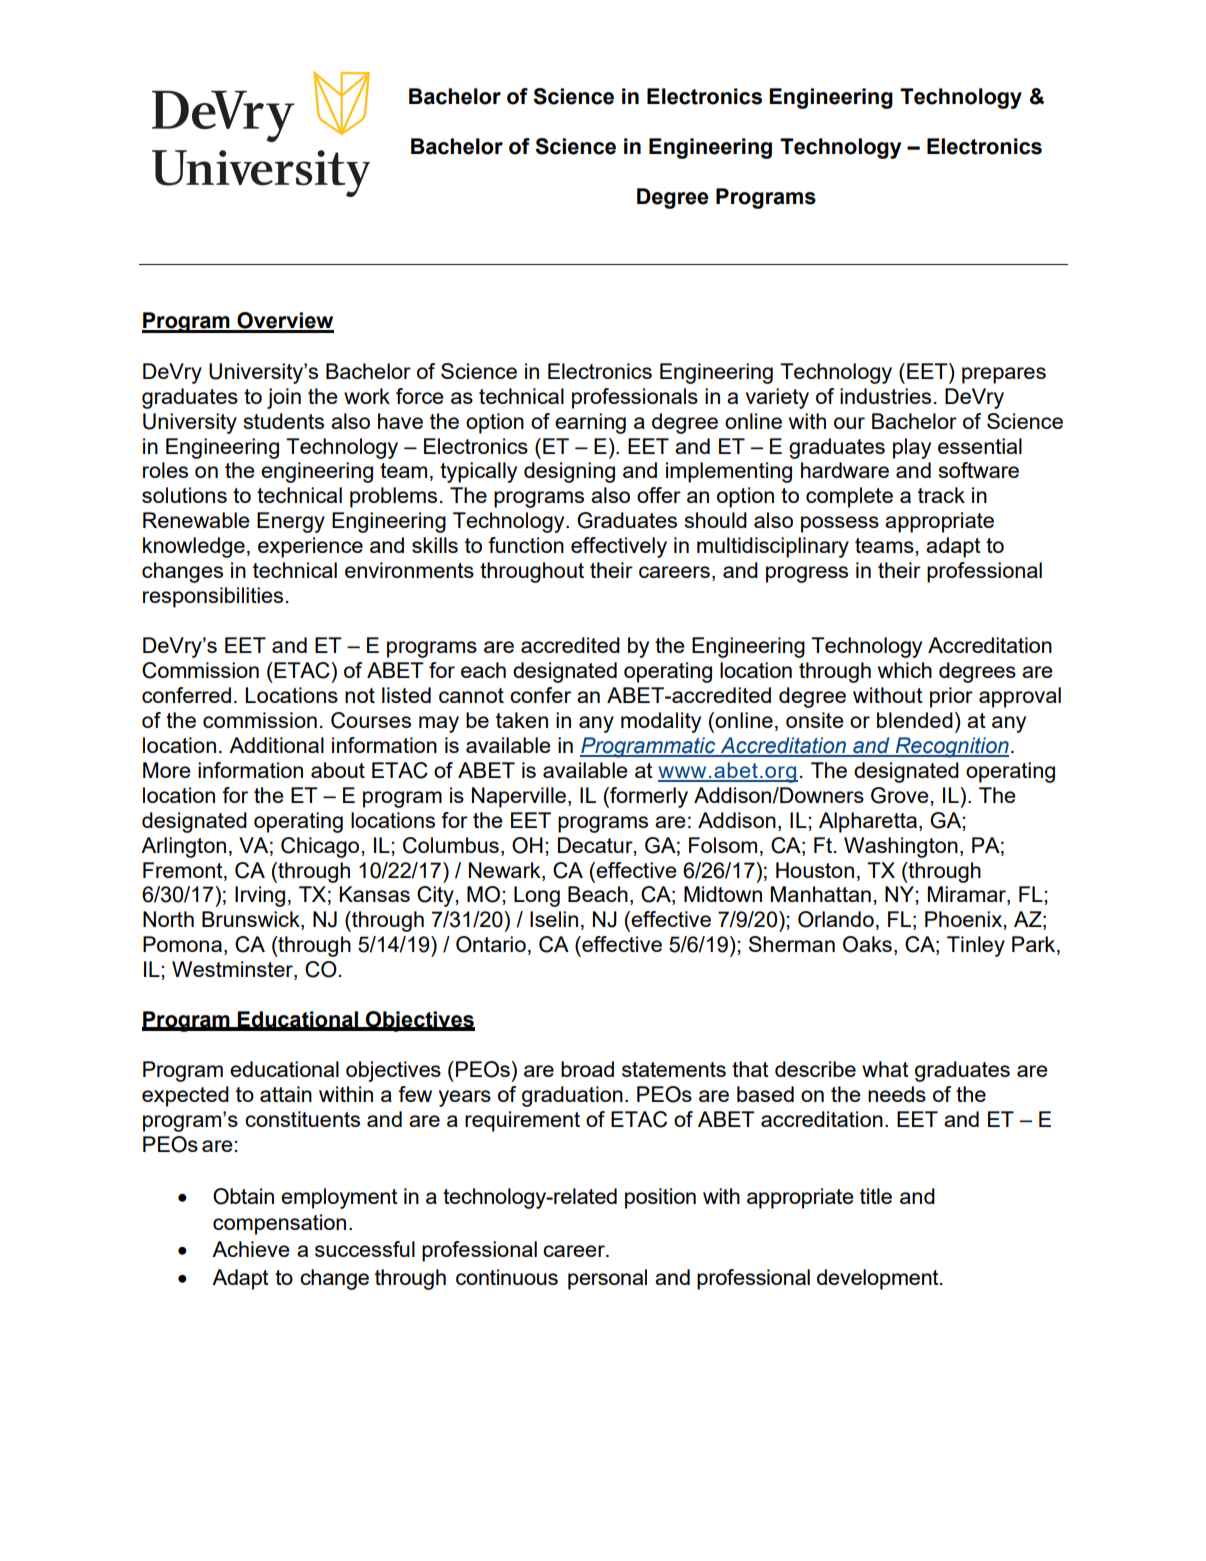 The height and width of the screenshot is (1561, 1206). What do you see at coordinates (251, 1249) in the screenshot?
I see `Achieve` at bounding box center [251, 1249].
